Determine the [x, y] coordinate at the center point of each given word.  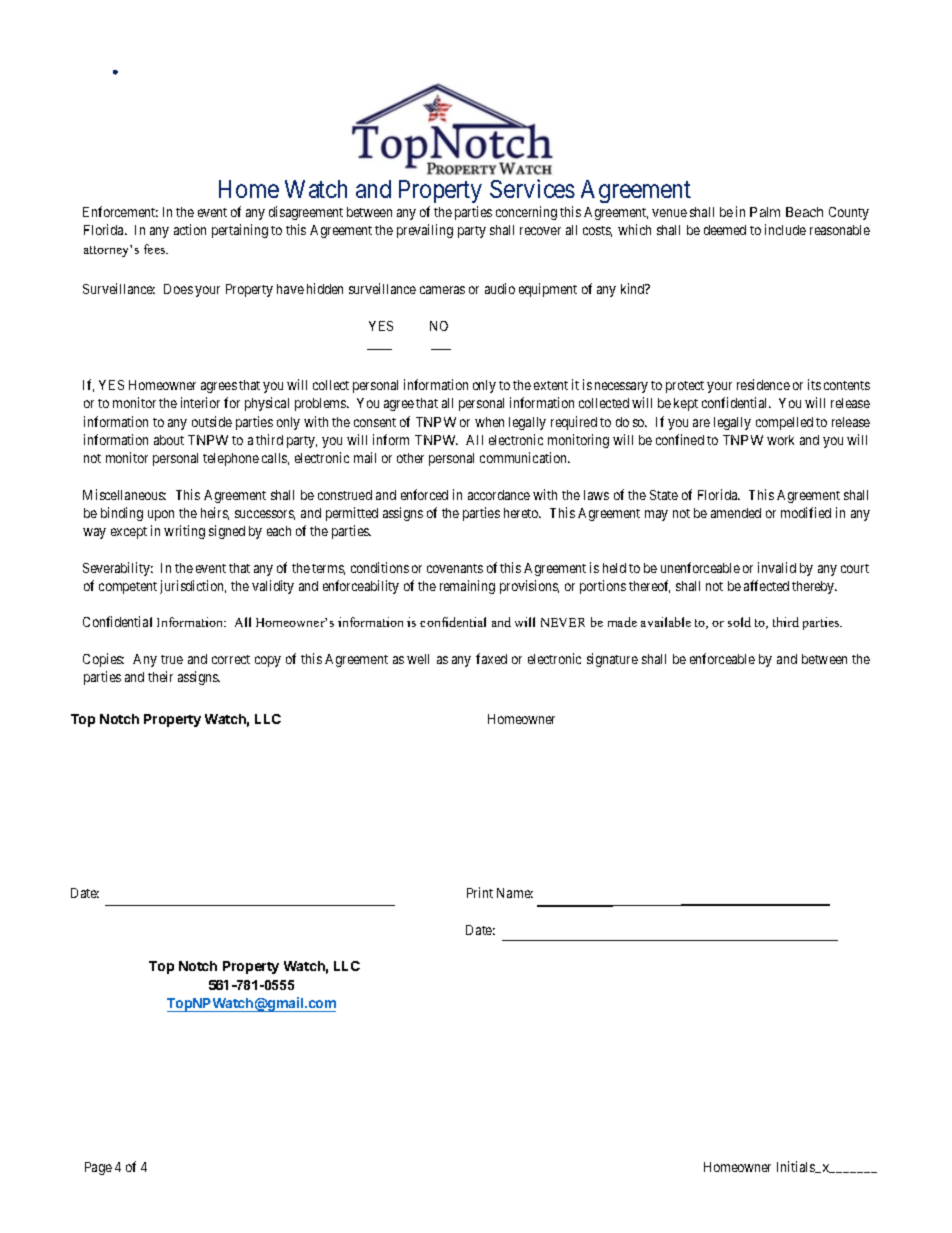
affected [766, 585]
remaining [467, 587]
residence [763, 384]
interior [200, 402]
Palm [765, 212]
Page [98, 1168]
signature [612, 660]
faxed [491, 658]
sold [739, 622]
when [489, 422]
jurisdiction [193, 587]
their [160, 676]
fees [156, 249]
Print [480, 892]
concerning [526, 213]
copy [268, 661]
